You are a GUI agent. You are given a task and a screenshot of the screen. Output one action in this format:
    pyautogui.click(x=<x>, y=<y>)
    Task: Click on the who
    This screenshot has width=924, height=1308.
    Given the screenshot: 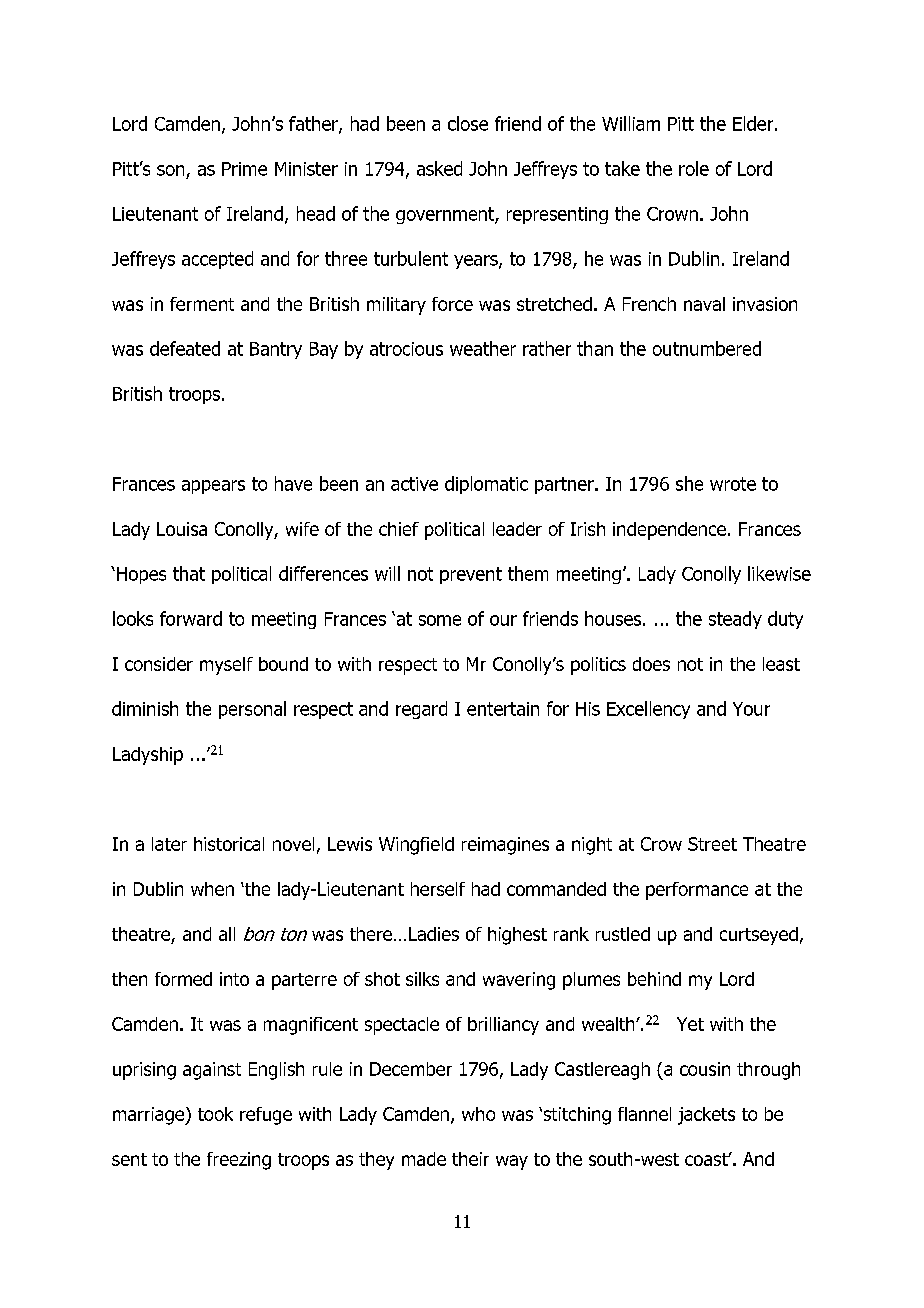 What is the action you would take?
    pyautogui.click(x=478, y=1114)
